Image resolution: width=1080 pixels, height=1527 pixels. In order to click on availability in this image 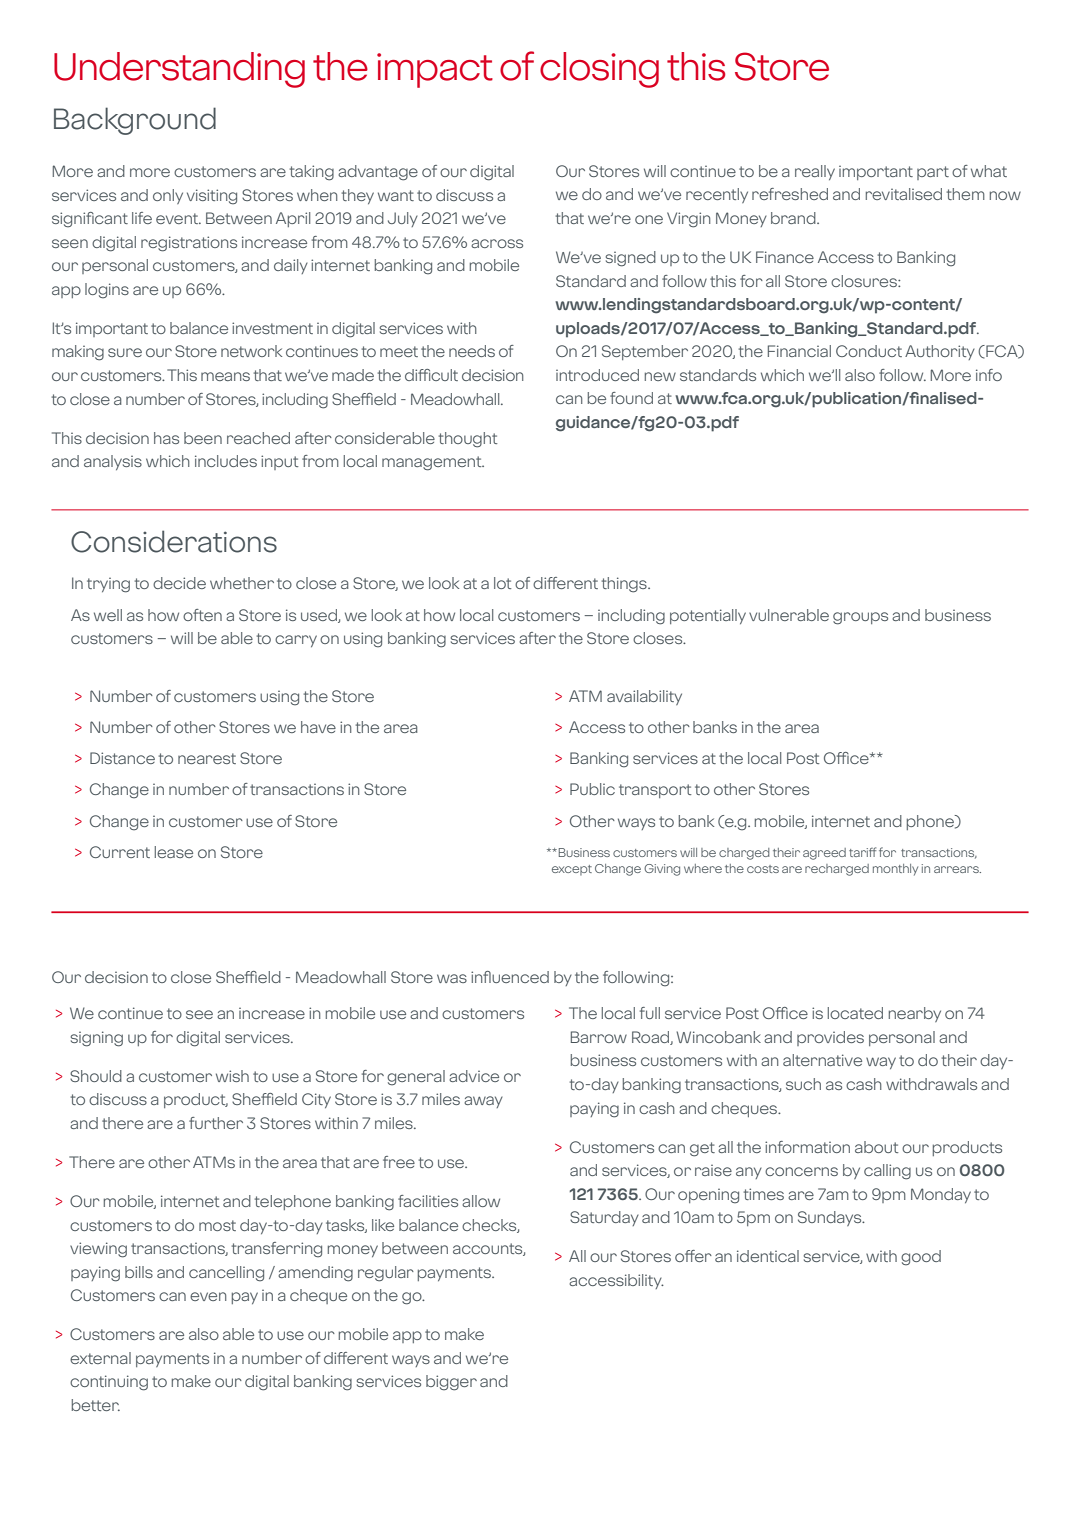, I will do `click(644, 697)`.
